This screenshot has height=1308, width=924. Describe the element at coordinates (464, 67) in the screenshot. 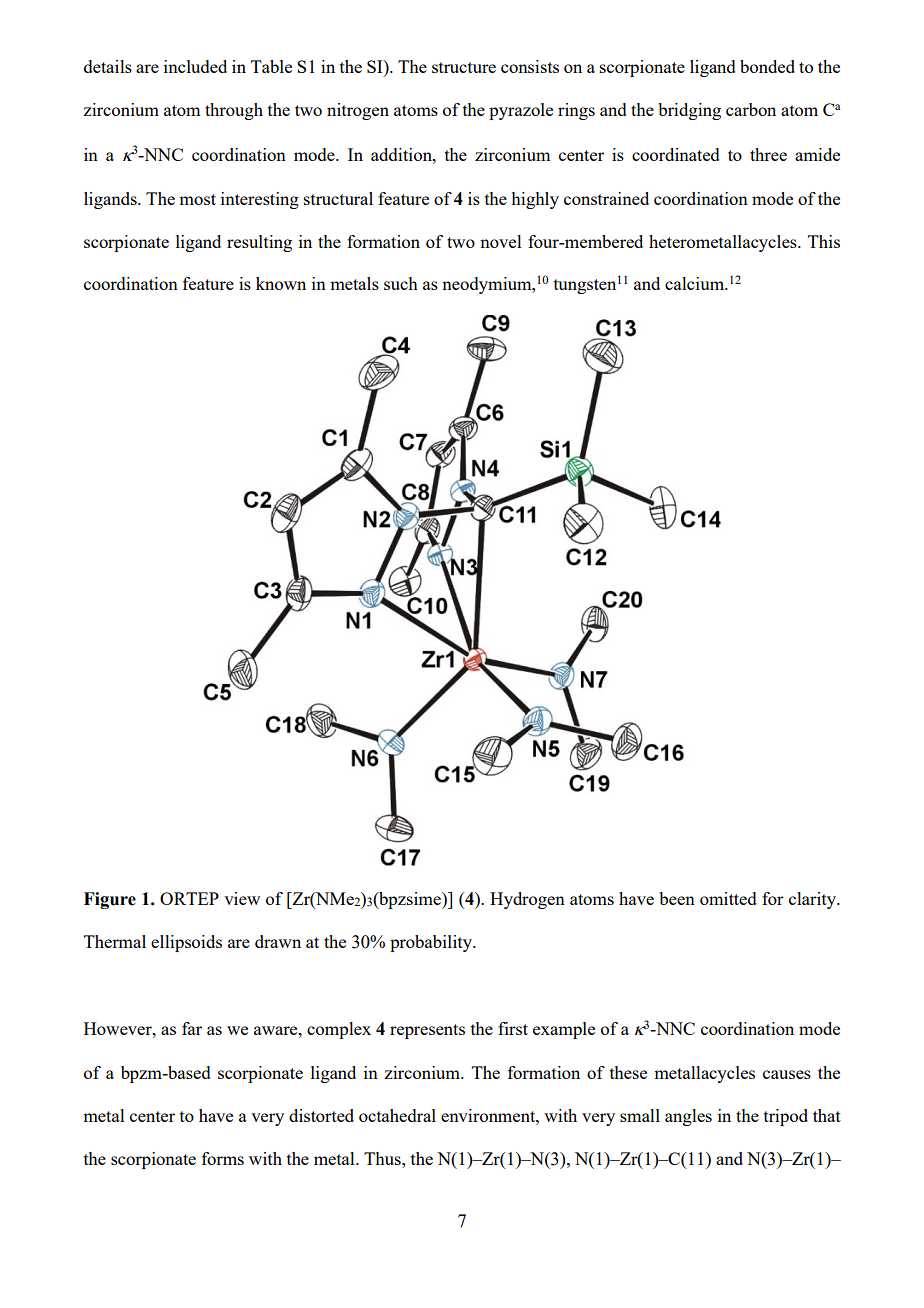

I see `structure` at that location.
